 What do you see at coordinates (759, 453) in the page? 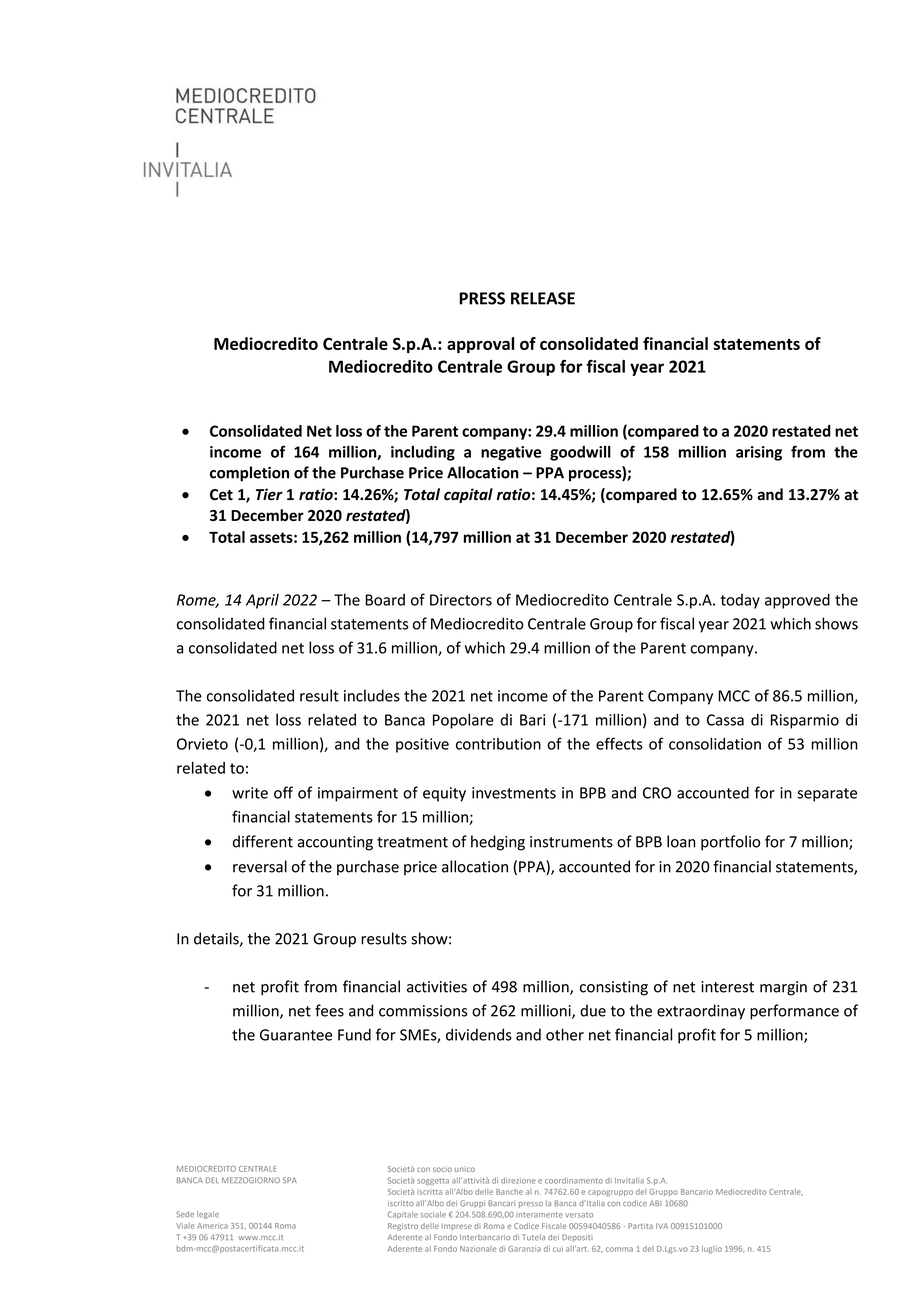
I see `arising` at bounding box center [759, 453].
